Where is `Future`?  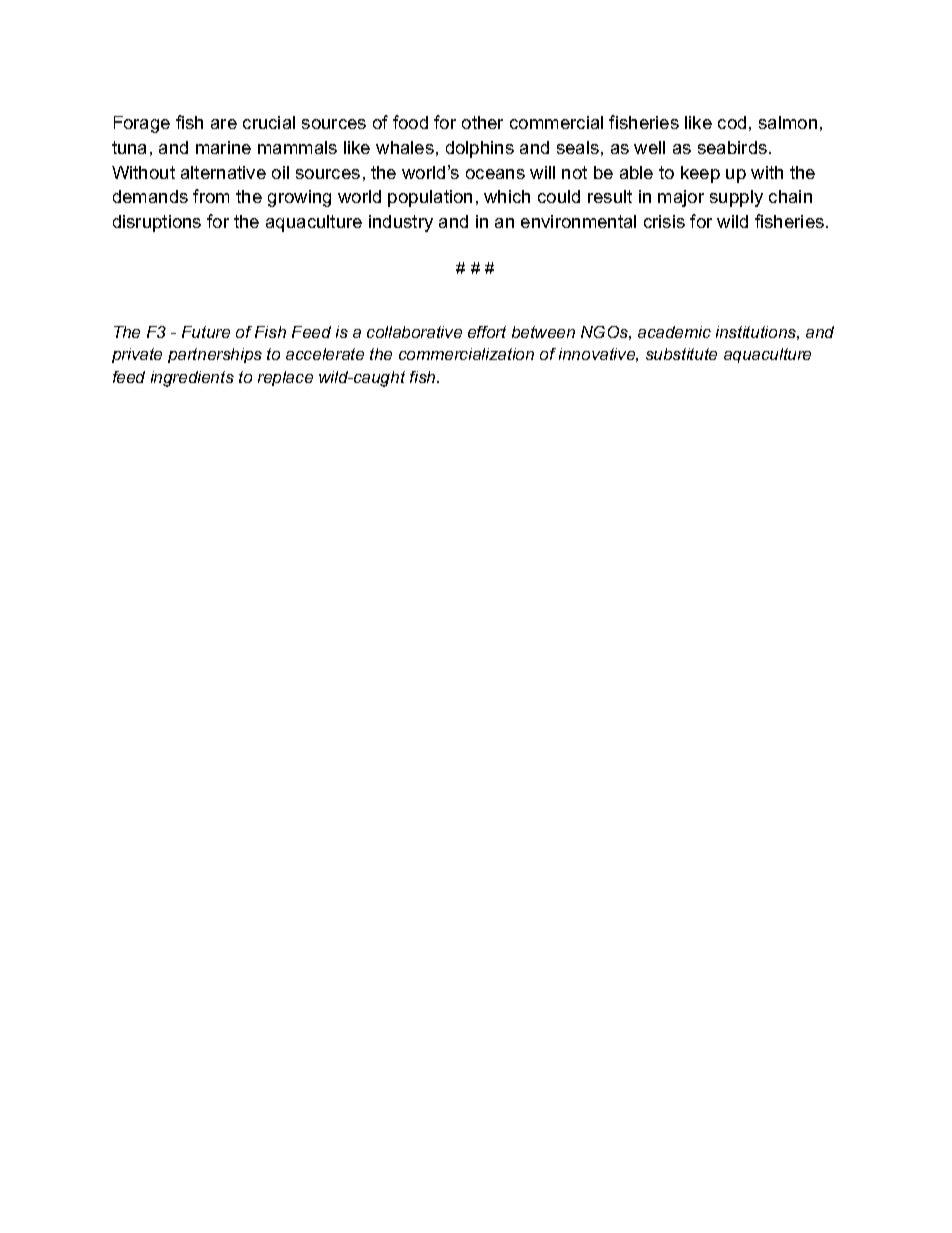 Future is located at coordinates (206, 332).
